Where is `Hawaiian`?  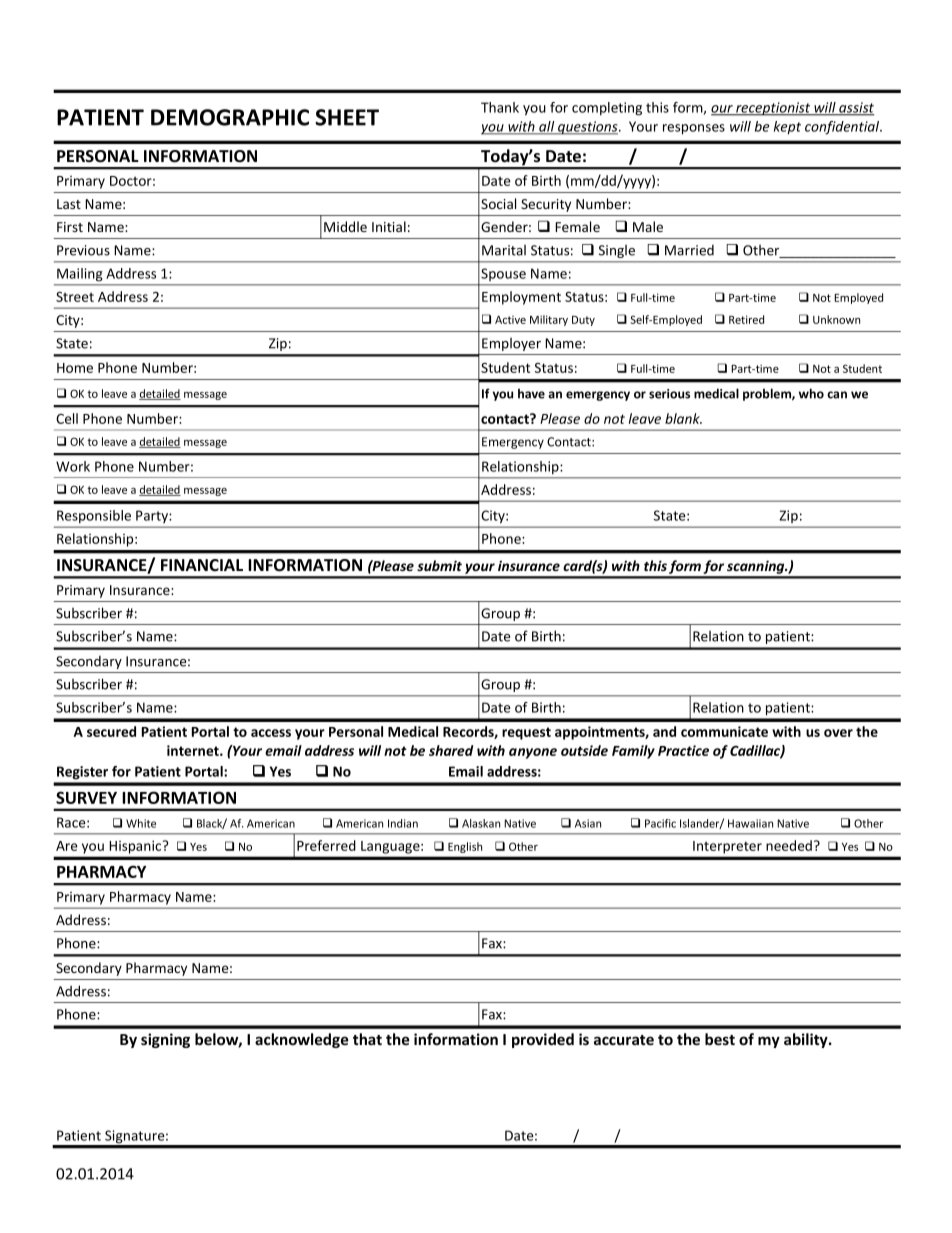
Hawaiian is located at coordinates (750, 823).
